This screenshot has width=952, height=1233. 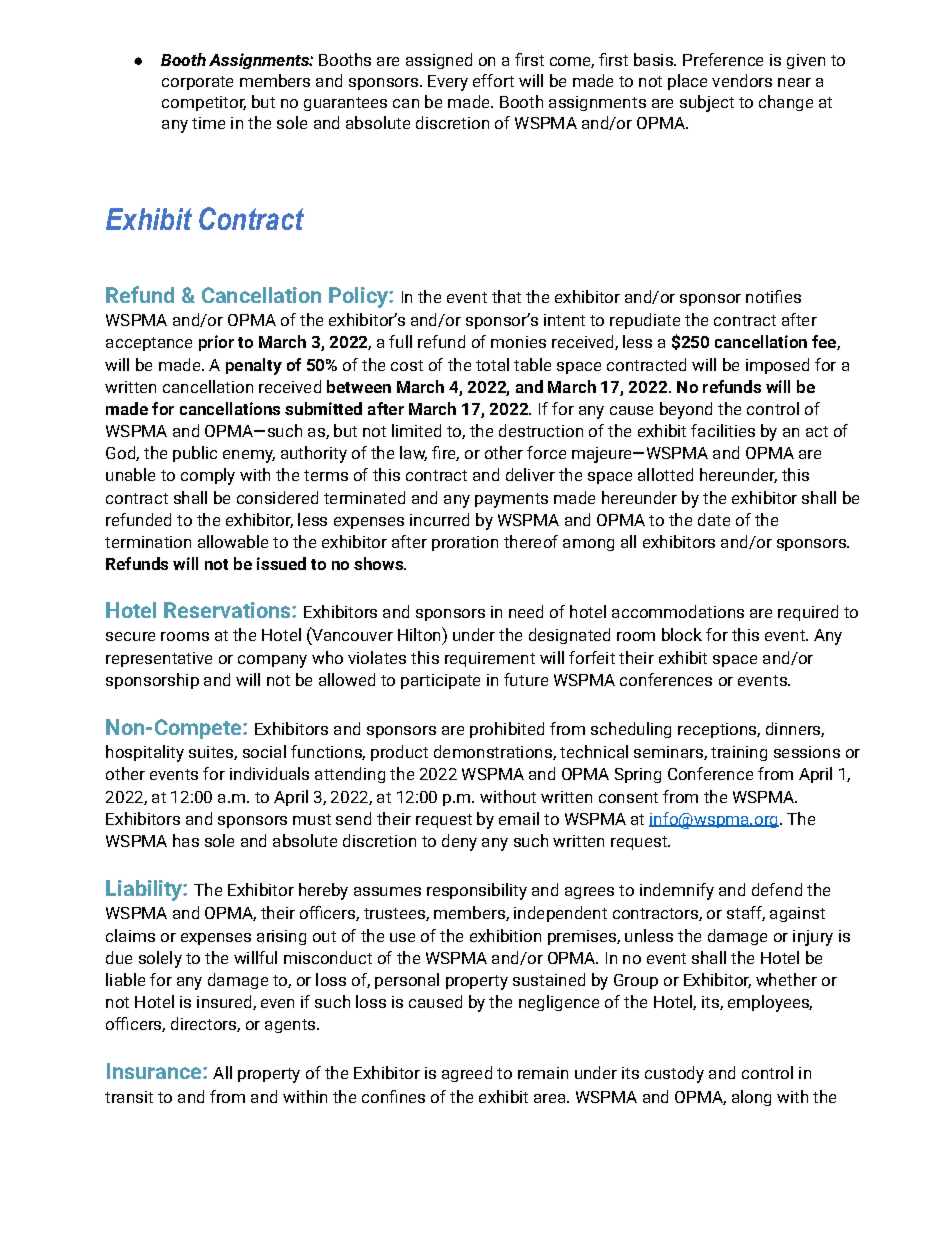 What do you see at coordinates (714, 519) in the screenshot?
I see `date` at bounding box center [714, 519].
